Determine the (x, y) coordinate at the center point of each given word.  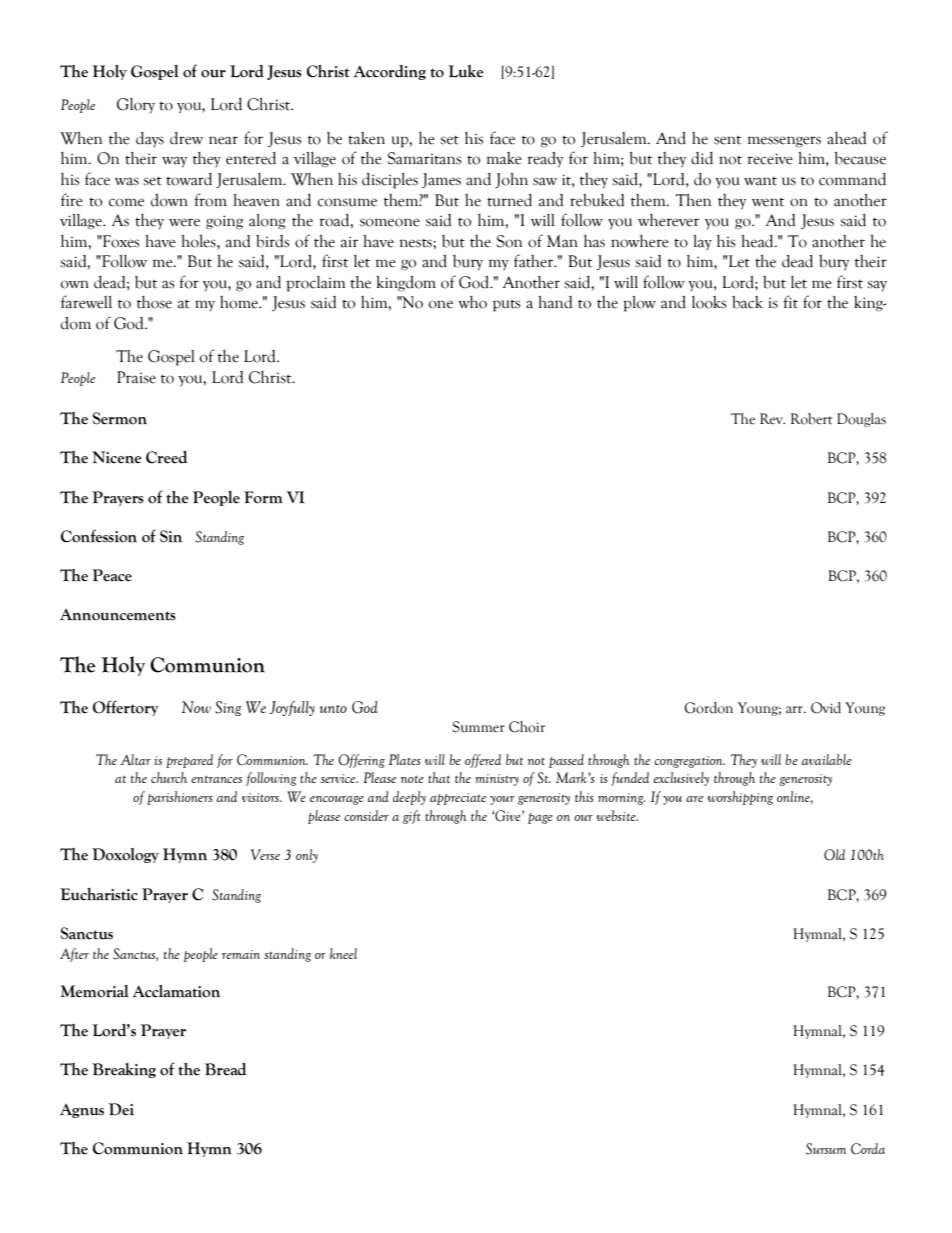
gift (412, 817)
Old (834, 855)
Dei (121, 1109)
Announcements (118, 615)
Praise (136, 377)
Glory (136, 106)
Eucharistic (99, 894)
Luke (466, 71)
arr (795, 709)
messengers (784, 142)
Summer (479, 727)
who (472, 302)
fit (790, 302)
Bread (225, 1069)
